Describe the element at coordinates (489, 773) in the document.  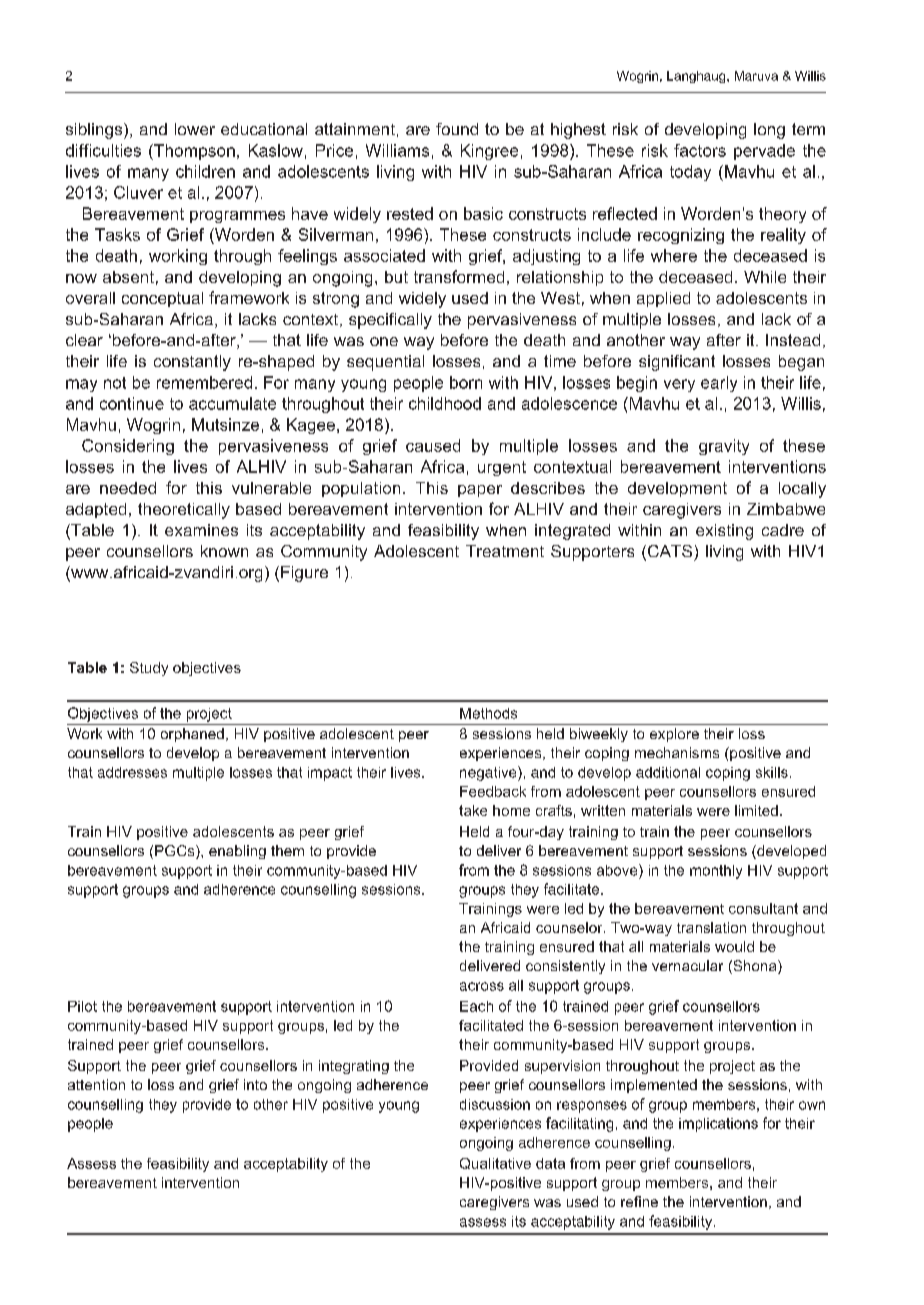
I see `negative` at that location.
